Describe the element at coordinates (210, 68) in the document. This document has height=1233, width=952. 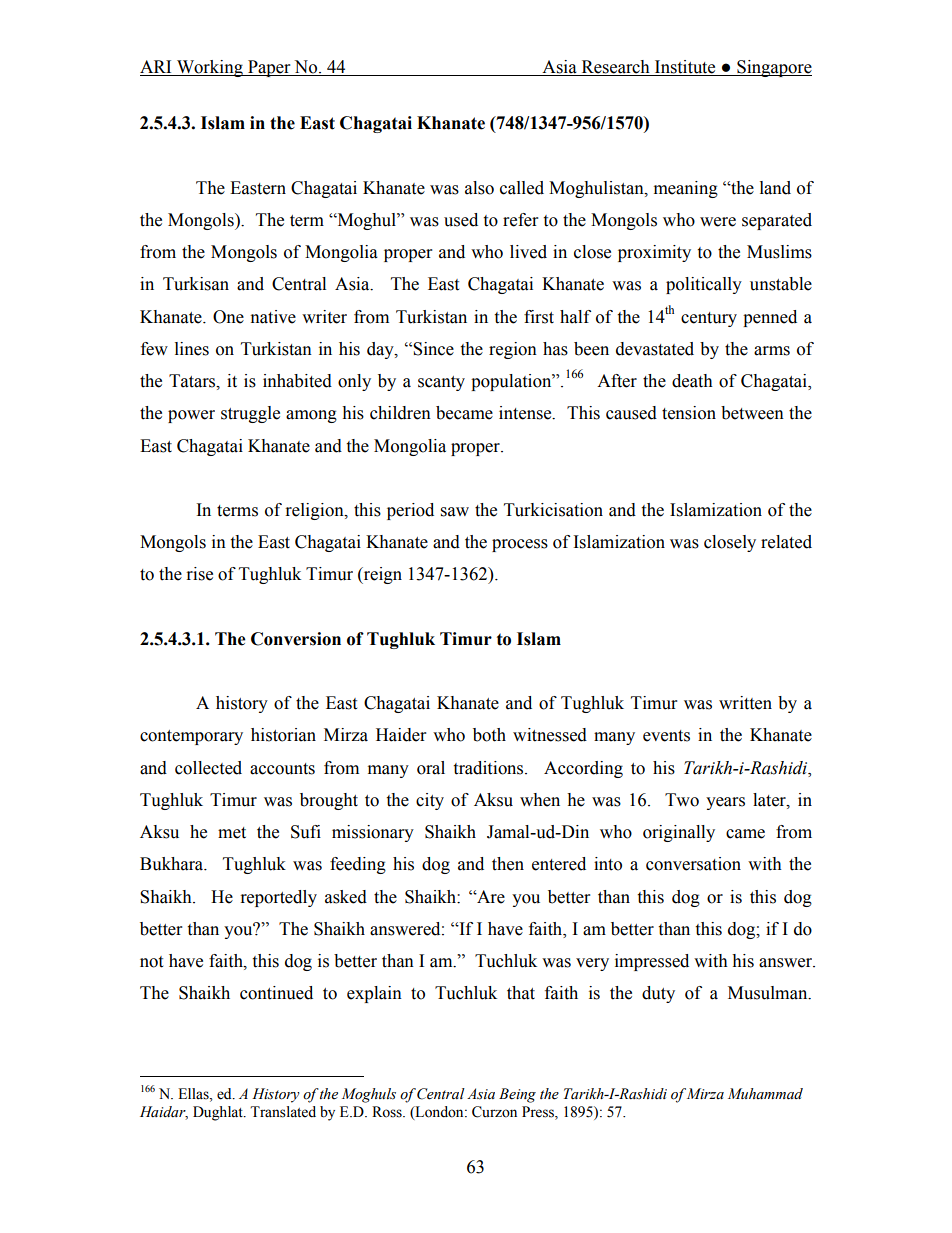
I see `Working` at that location.
